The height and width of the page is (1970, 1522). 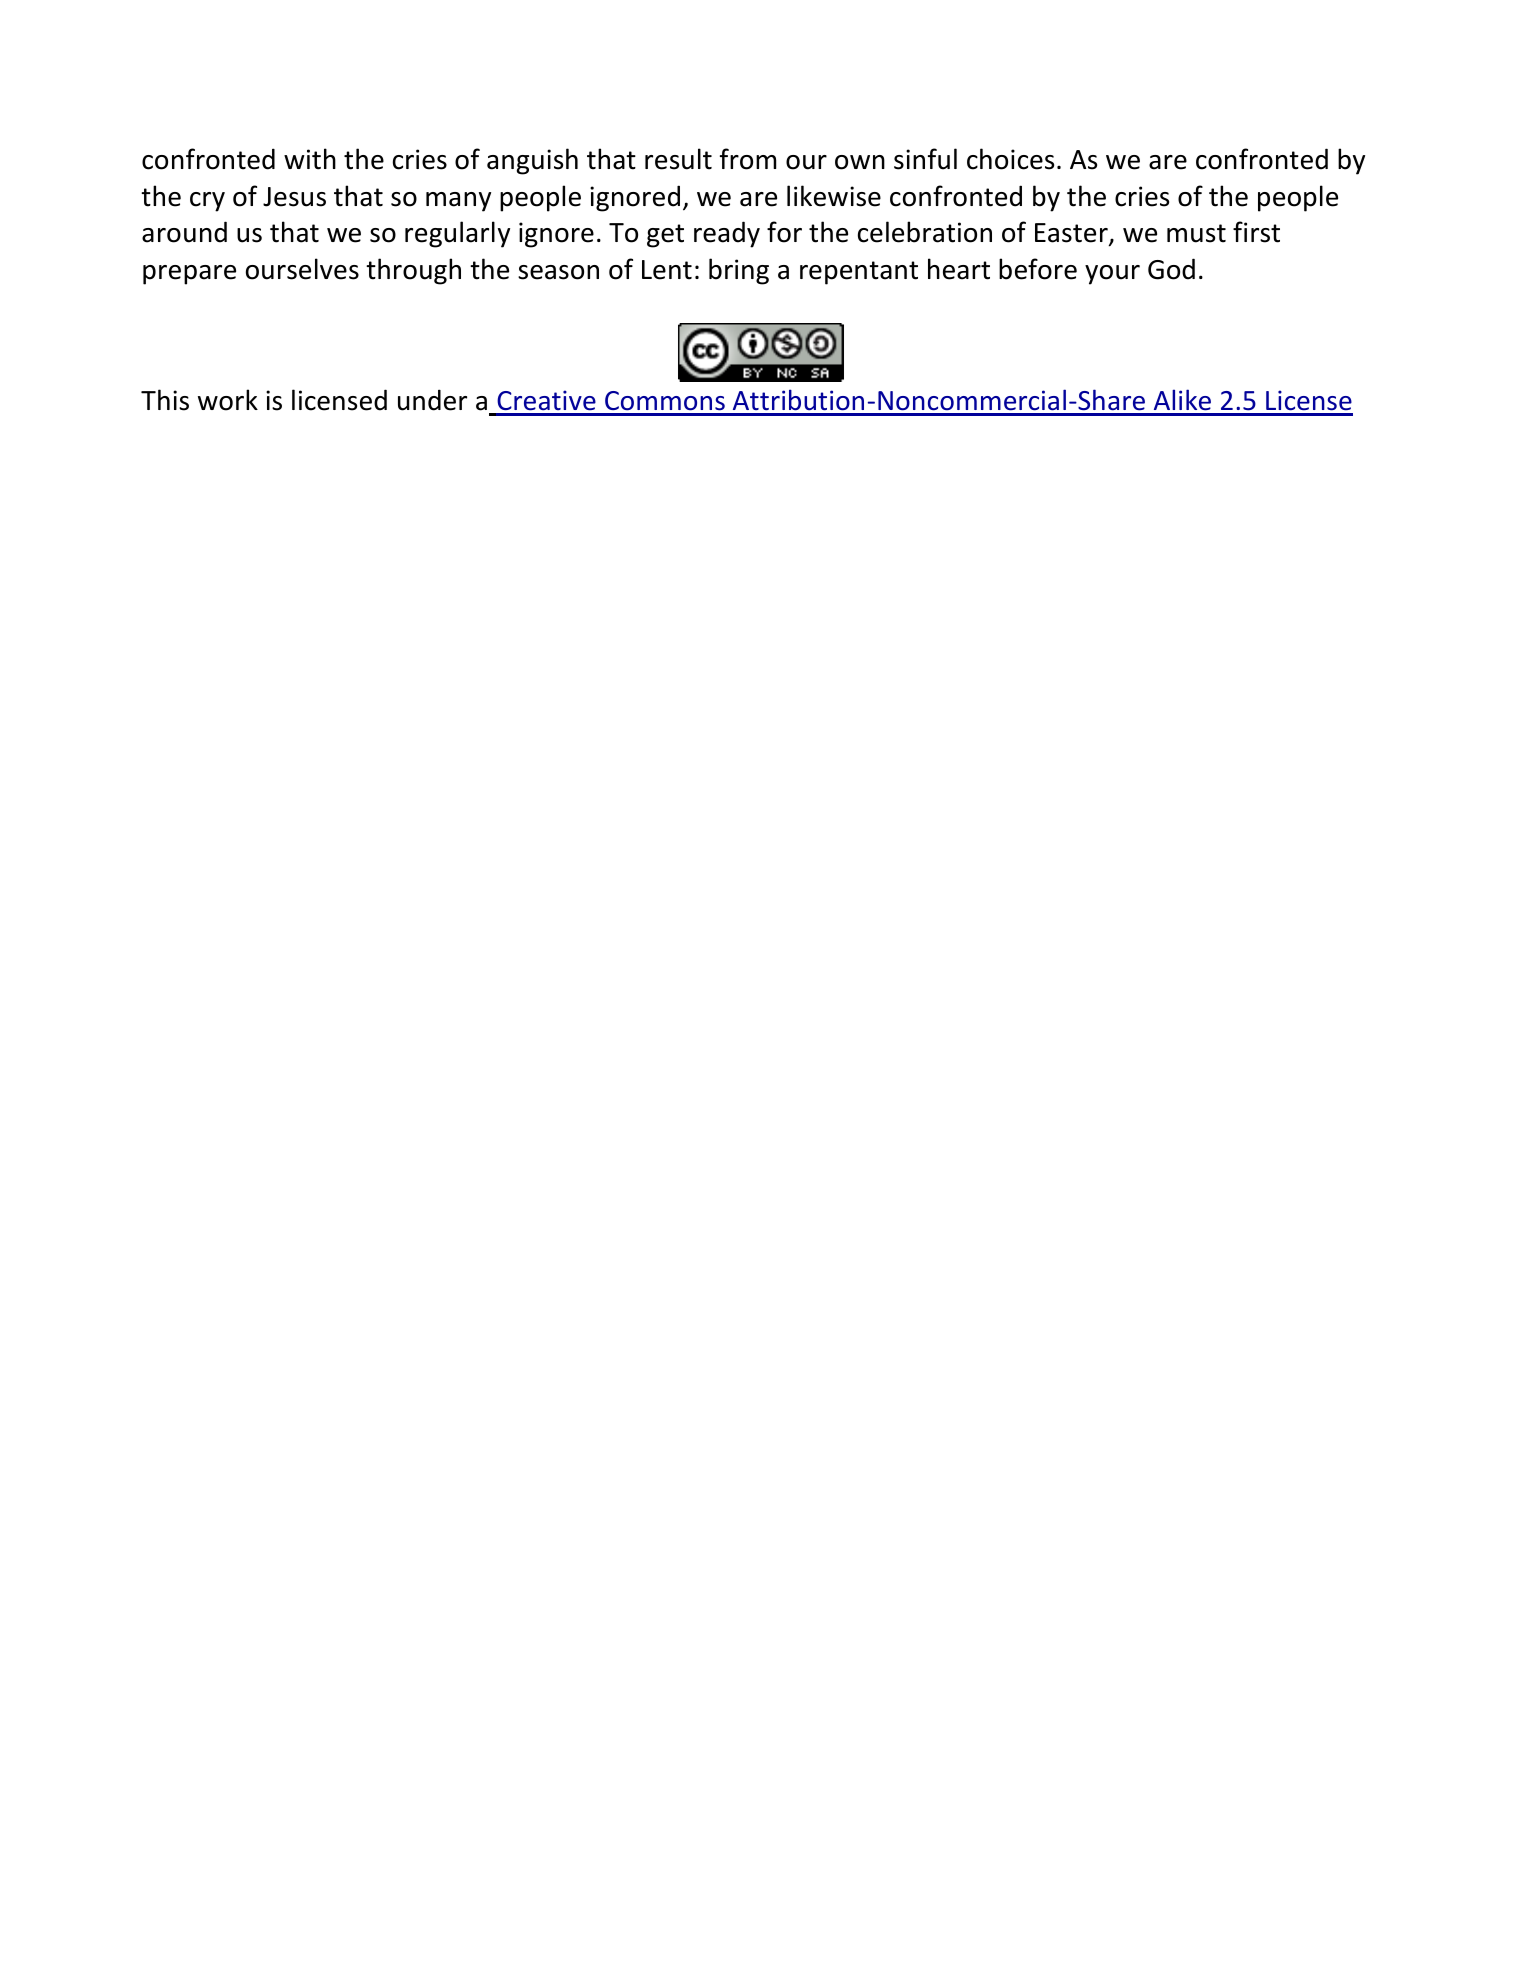 I want to click on ourselves, so click(x=302, y=269).
